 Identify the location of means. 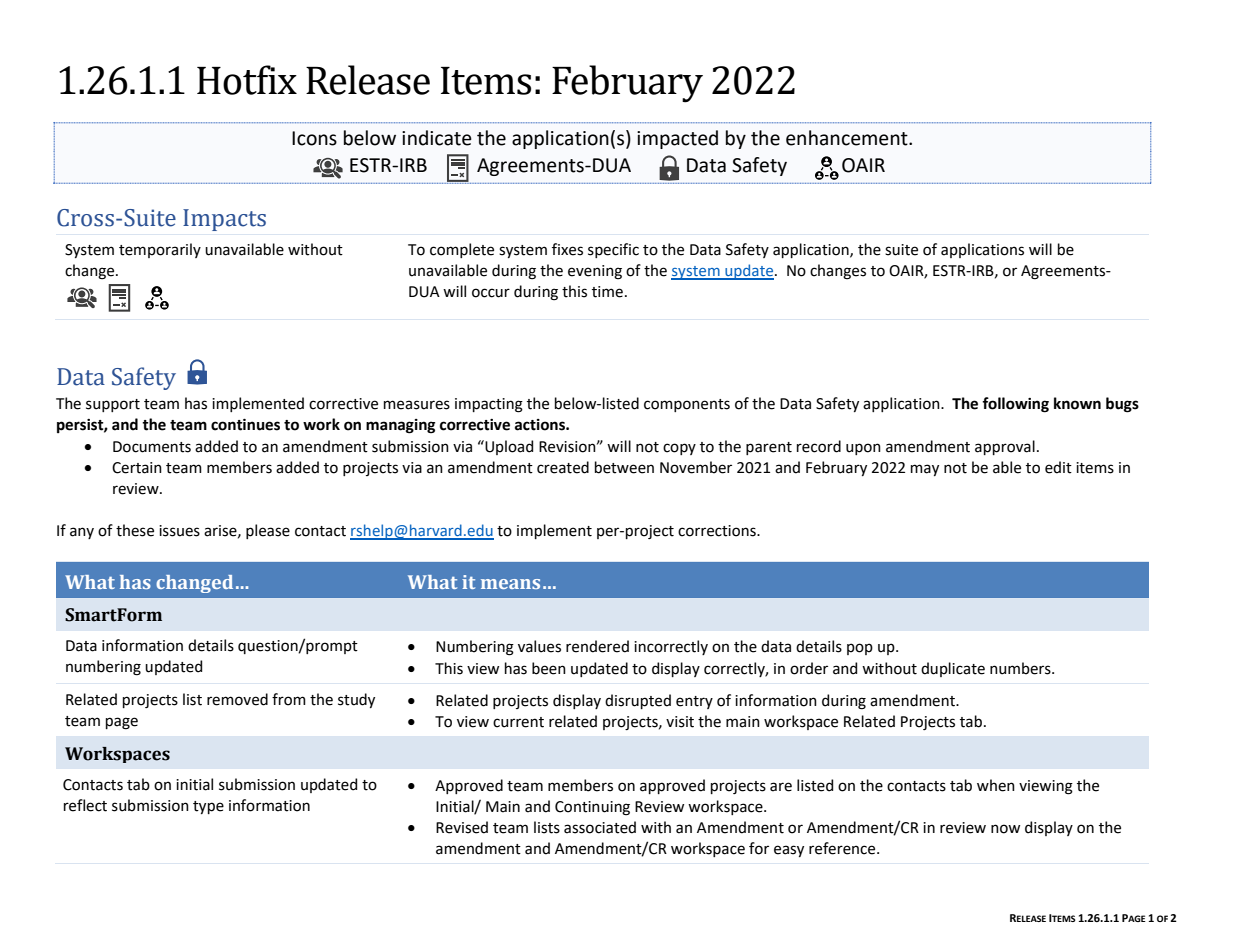
(510, 584).
